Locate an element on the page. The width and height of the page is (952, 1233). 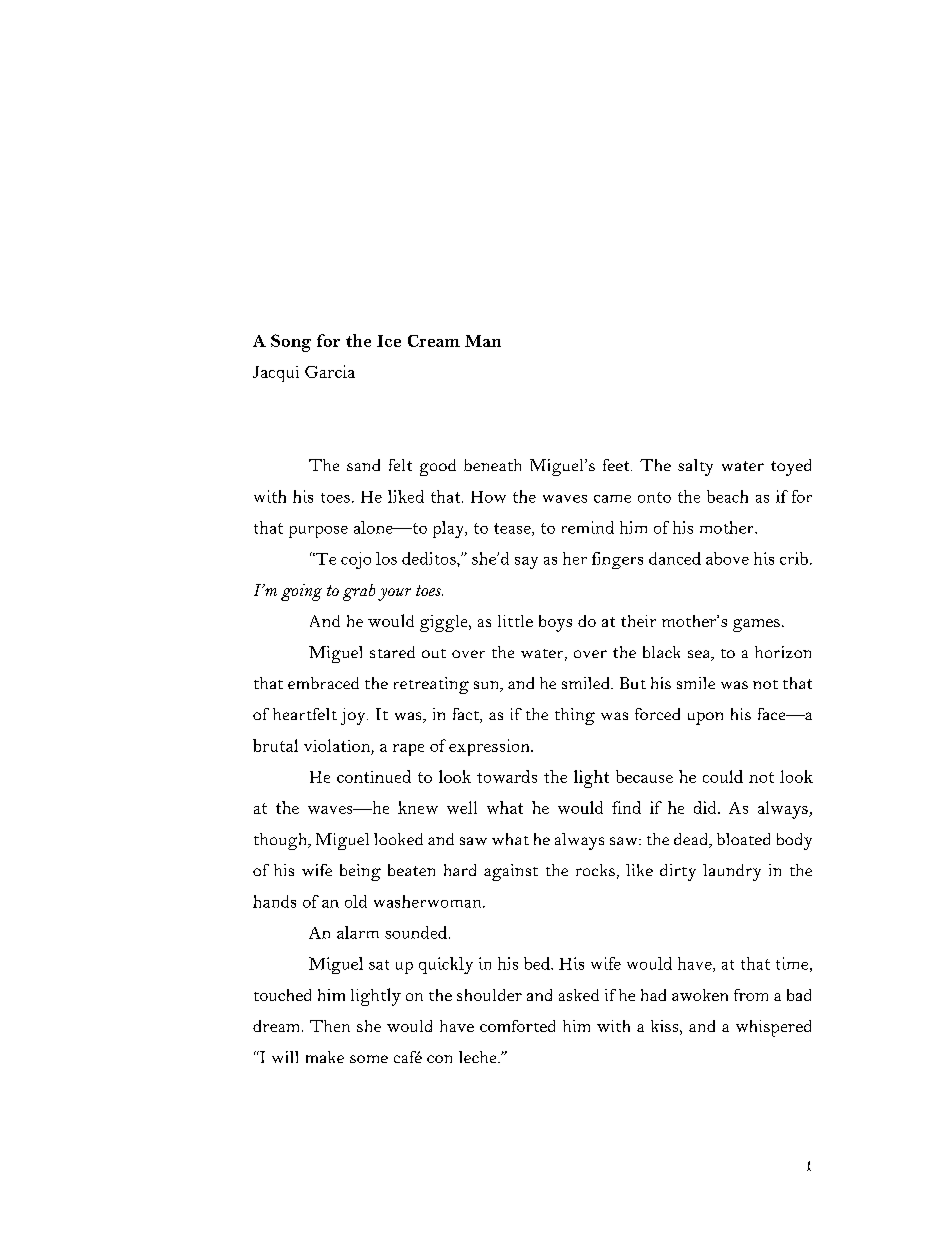
embraced is located at coordinates (323, 683).
